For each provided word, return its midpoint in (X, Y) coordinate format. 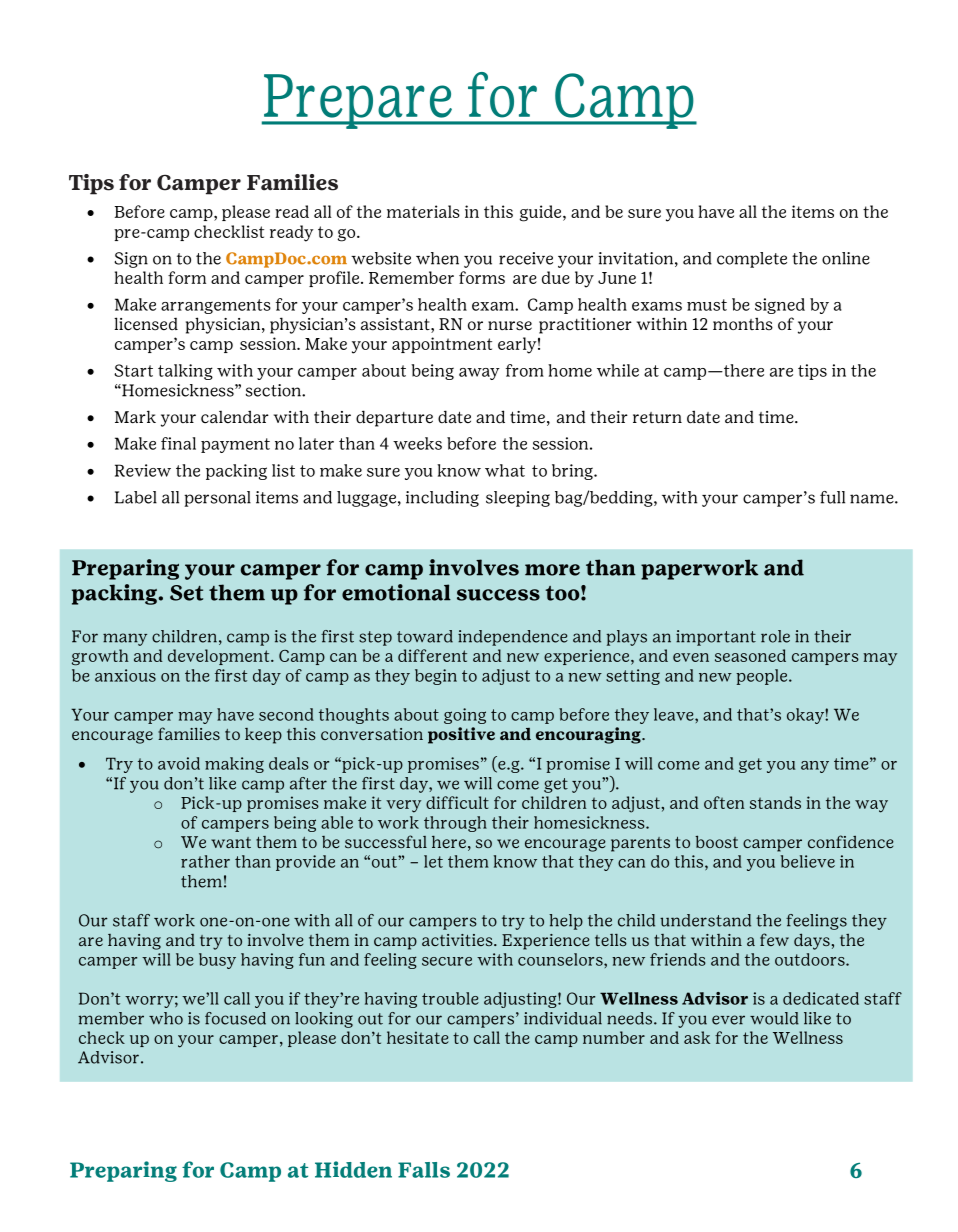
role (775, 636)
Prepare (358, 101)
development (220, 657)
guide (542, 213)
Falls (424, 1170)
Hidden (353, 1169)
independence (513, 638)
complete (752, 260)
